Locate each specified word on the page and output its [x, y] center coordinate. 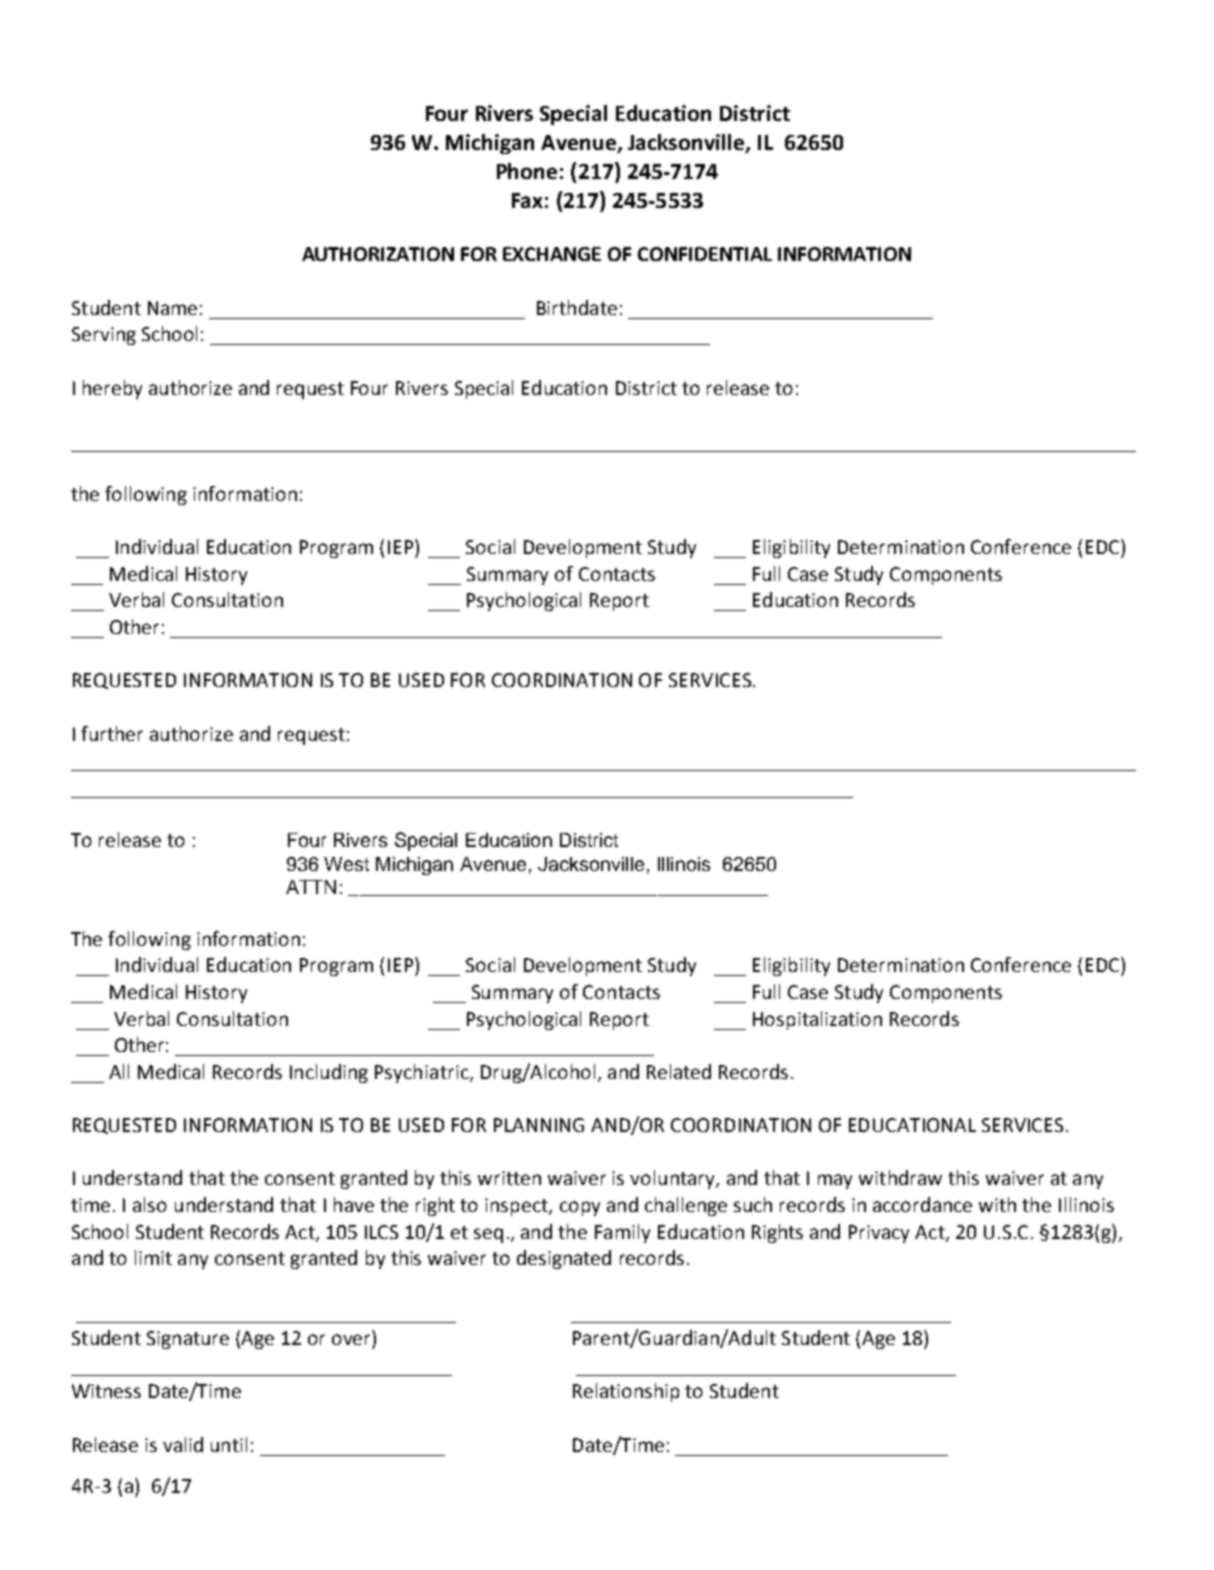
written [509, 1178]
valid [183, 1444]
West [346, 864]
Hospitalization [817, 1020]
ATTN [311, 887]
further [112, 733]
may [835, 1181]
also [150, 1204]
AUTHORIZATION [378, 254]
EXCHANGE [552, 254]
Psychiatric [423, 1073]
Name [172, 308]
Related [679, 1071]
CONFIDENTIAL [705, 254]
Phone [527, 171]
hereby [112, 389]
